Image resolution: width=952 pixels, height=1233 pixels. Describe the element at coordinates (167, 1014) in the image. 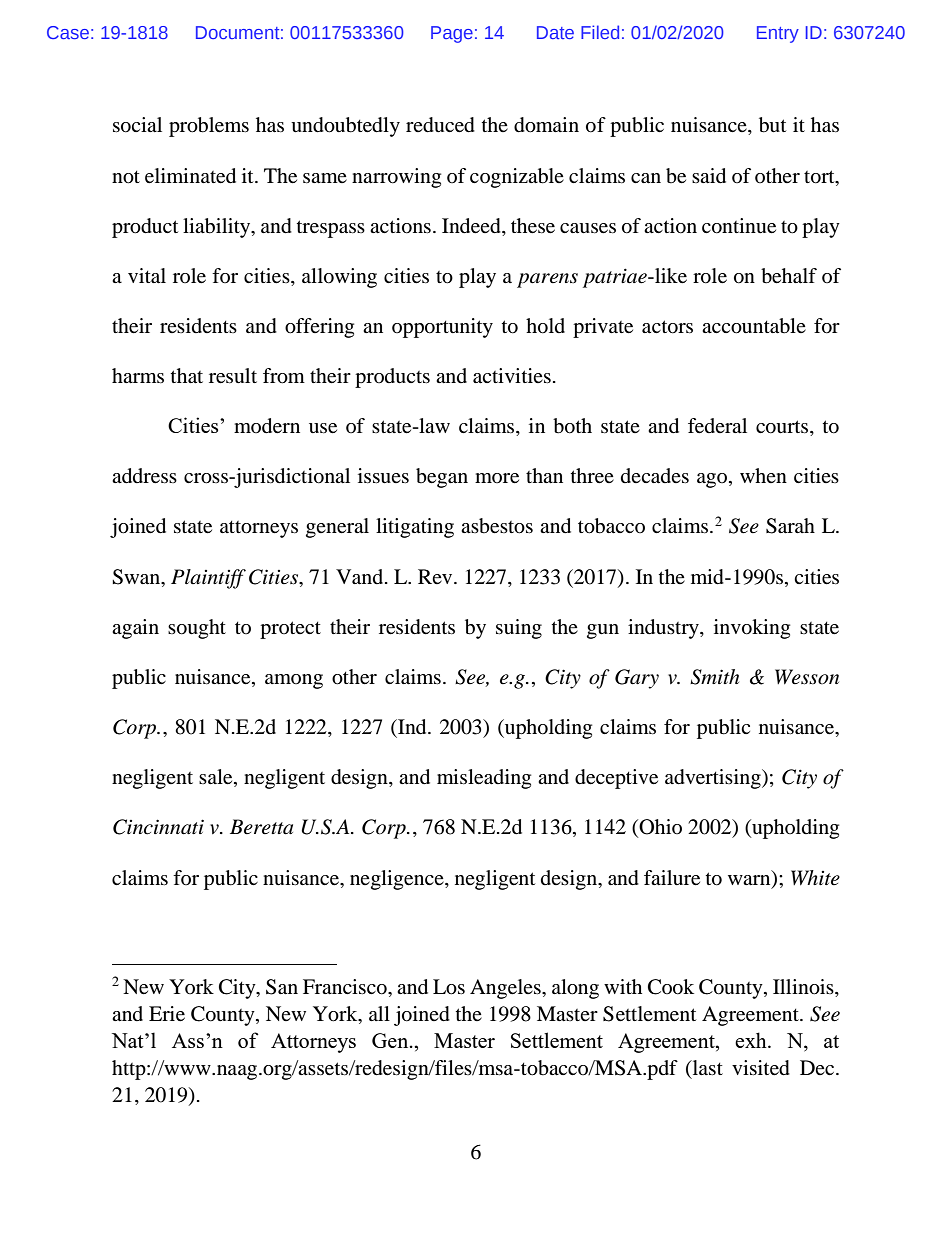

I see `Erie` at that location.
